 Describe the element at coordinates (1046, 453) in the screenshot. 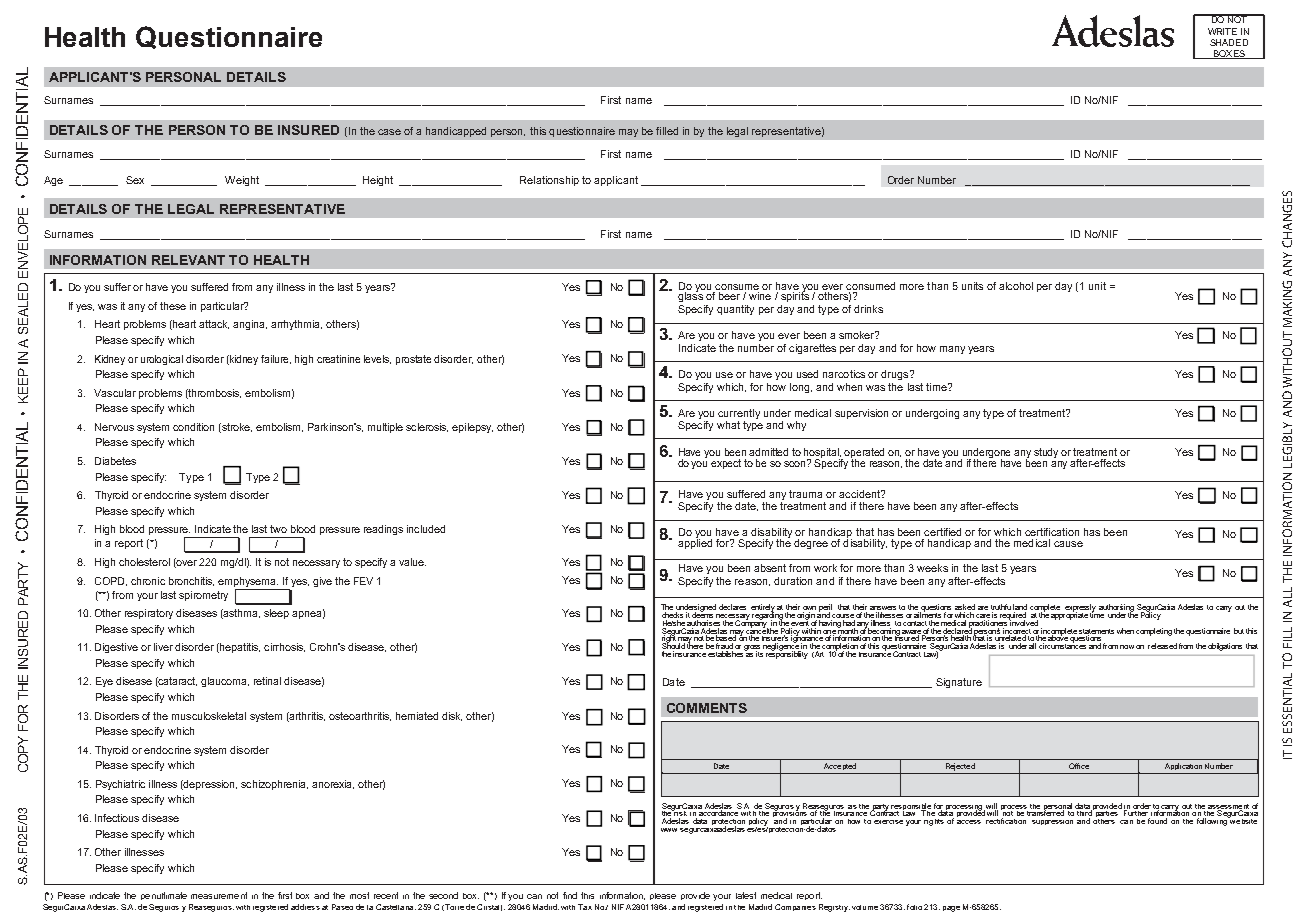

I see `study` at that location.
